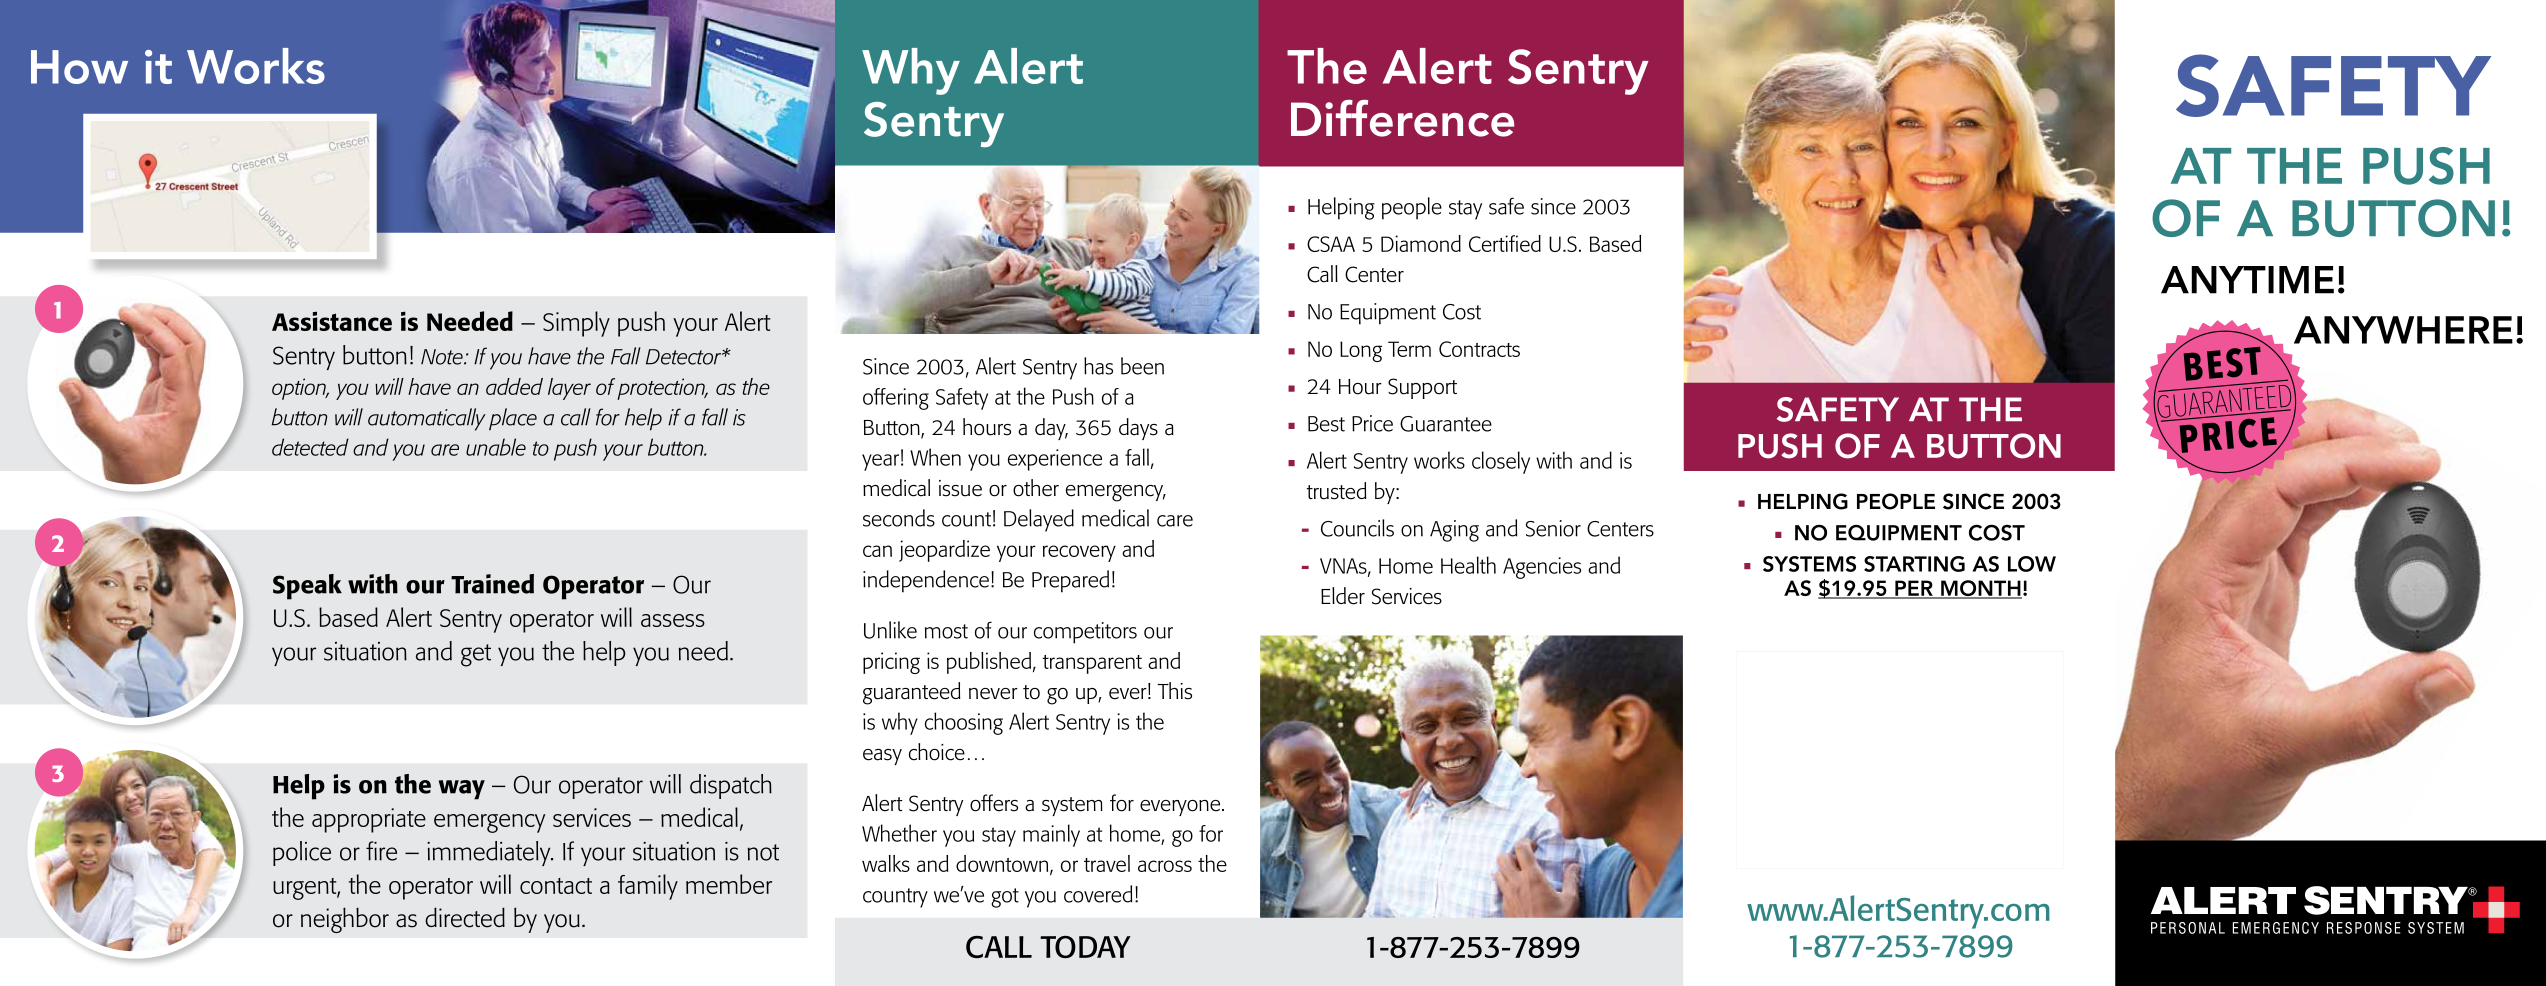 This image has height=986, width=2546. What do you see at coordinates (310, 447) in the image?
I see `detected` at bounding box center [310, 447].
